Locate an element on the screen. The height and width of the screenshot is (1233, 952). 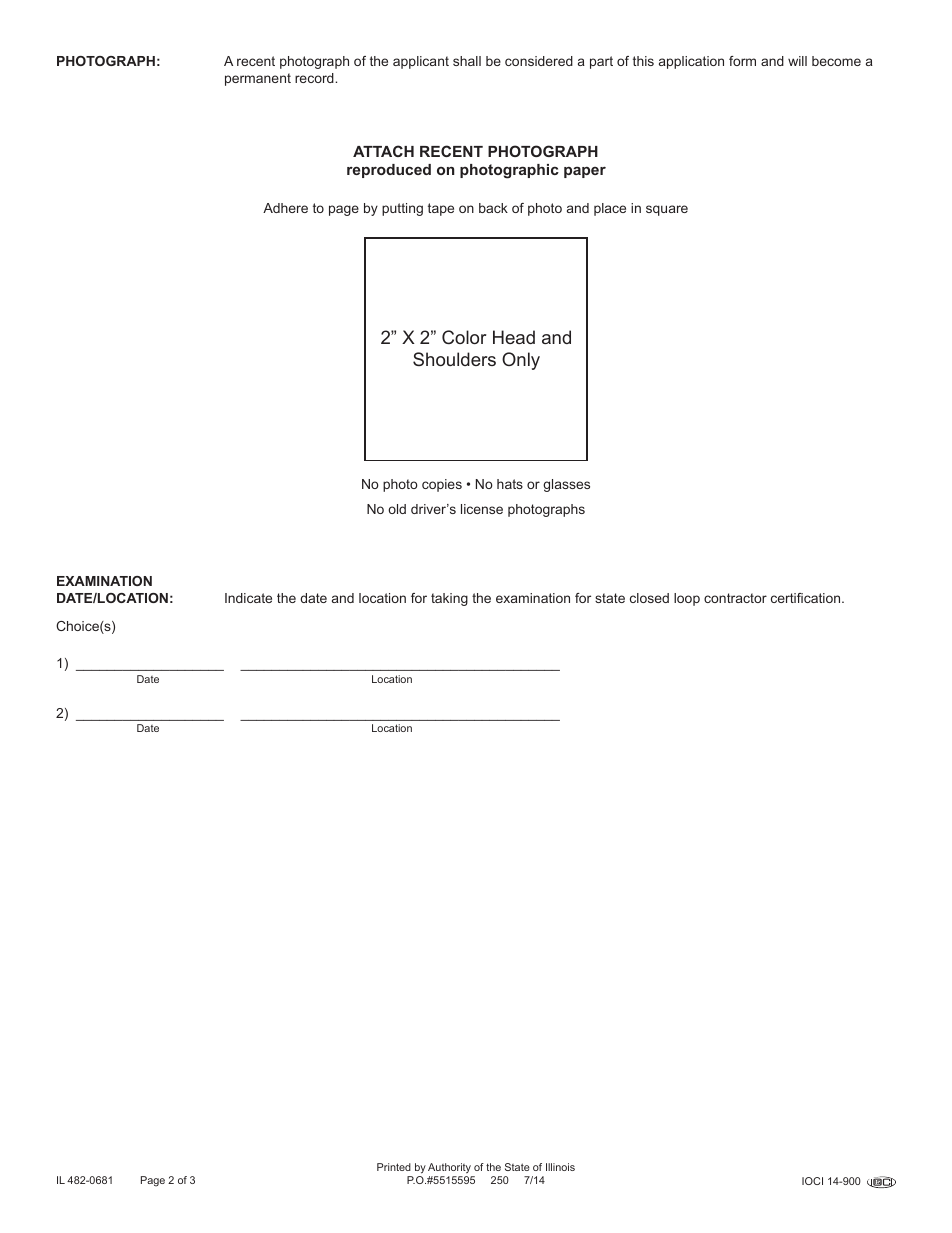
considered is located at coordinates (539, 61).
